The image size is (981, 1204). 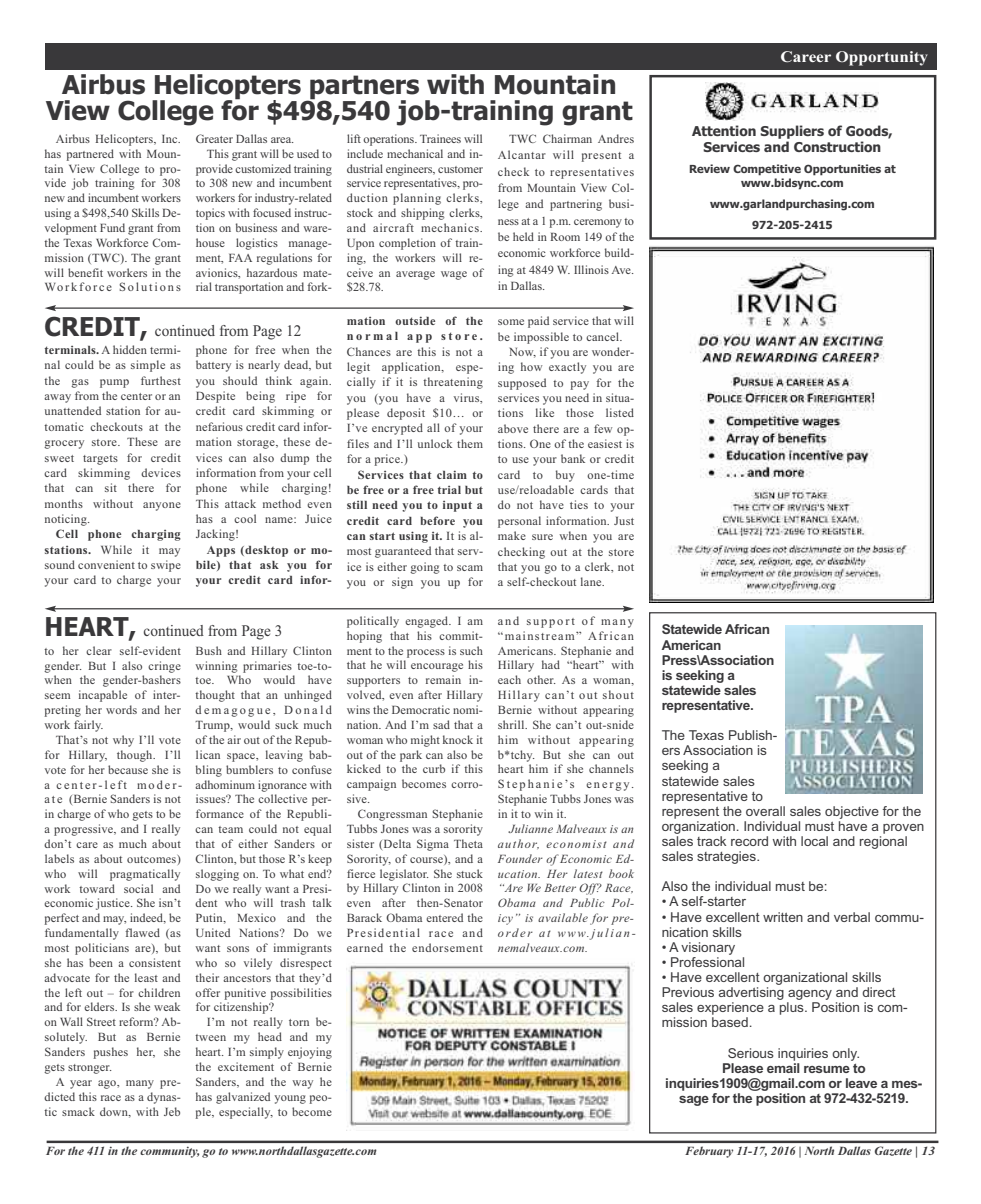 I want to click on Jeb, so click(x=172, y=1111).
